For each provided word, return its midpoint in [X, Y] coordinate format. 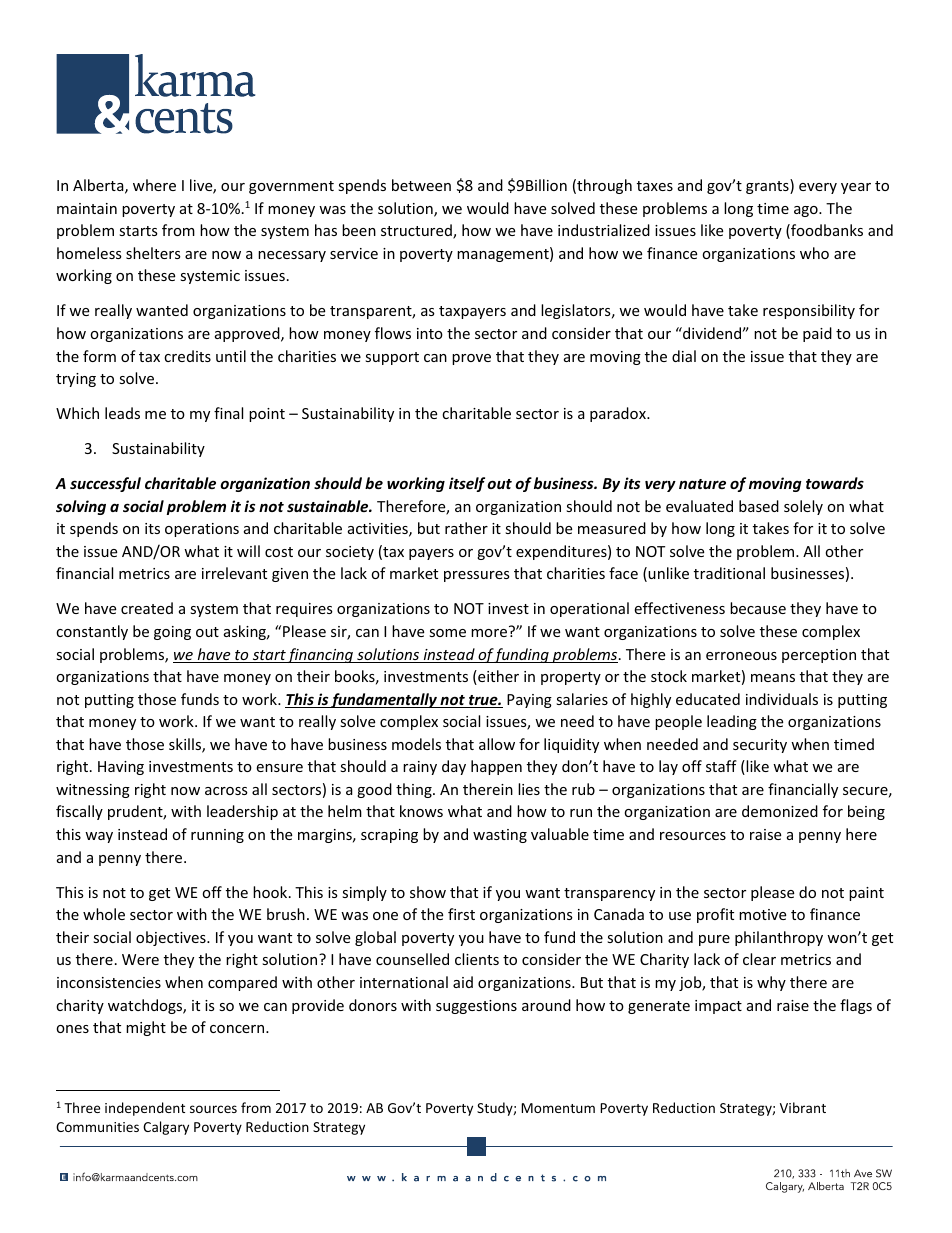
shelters [153, 253]
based [759, 506]
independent [145, 1109]
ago [807, 211]
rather [466, 528]
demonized [780, 811]
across [226, 791]
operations [202, 530]
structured [417, 231]
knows [421, 811]
